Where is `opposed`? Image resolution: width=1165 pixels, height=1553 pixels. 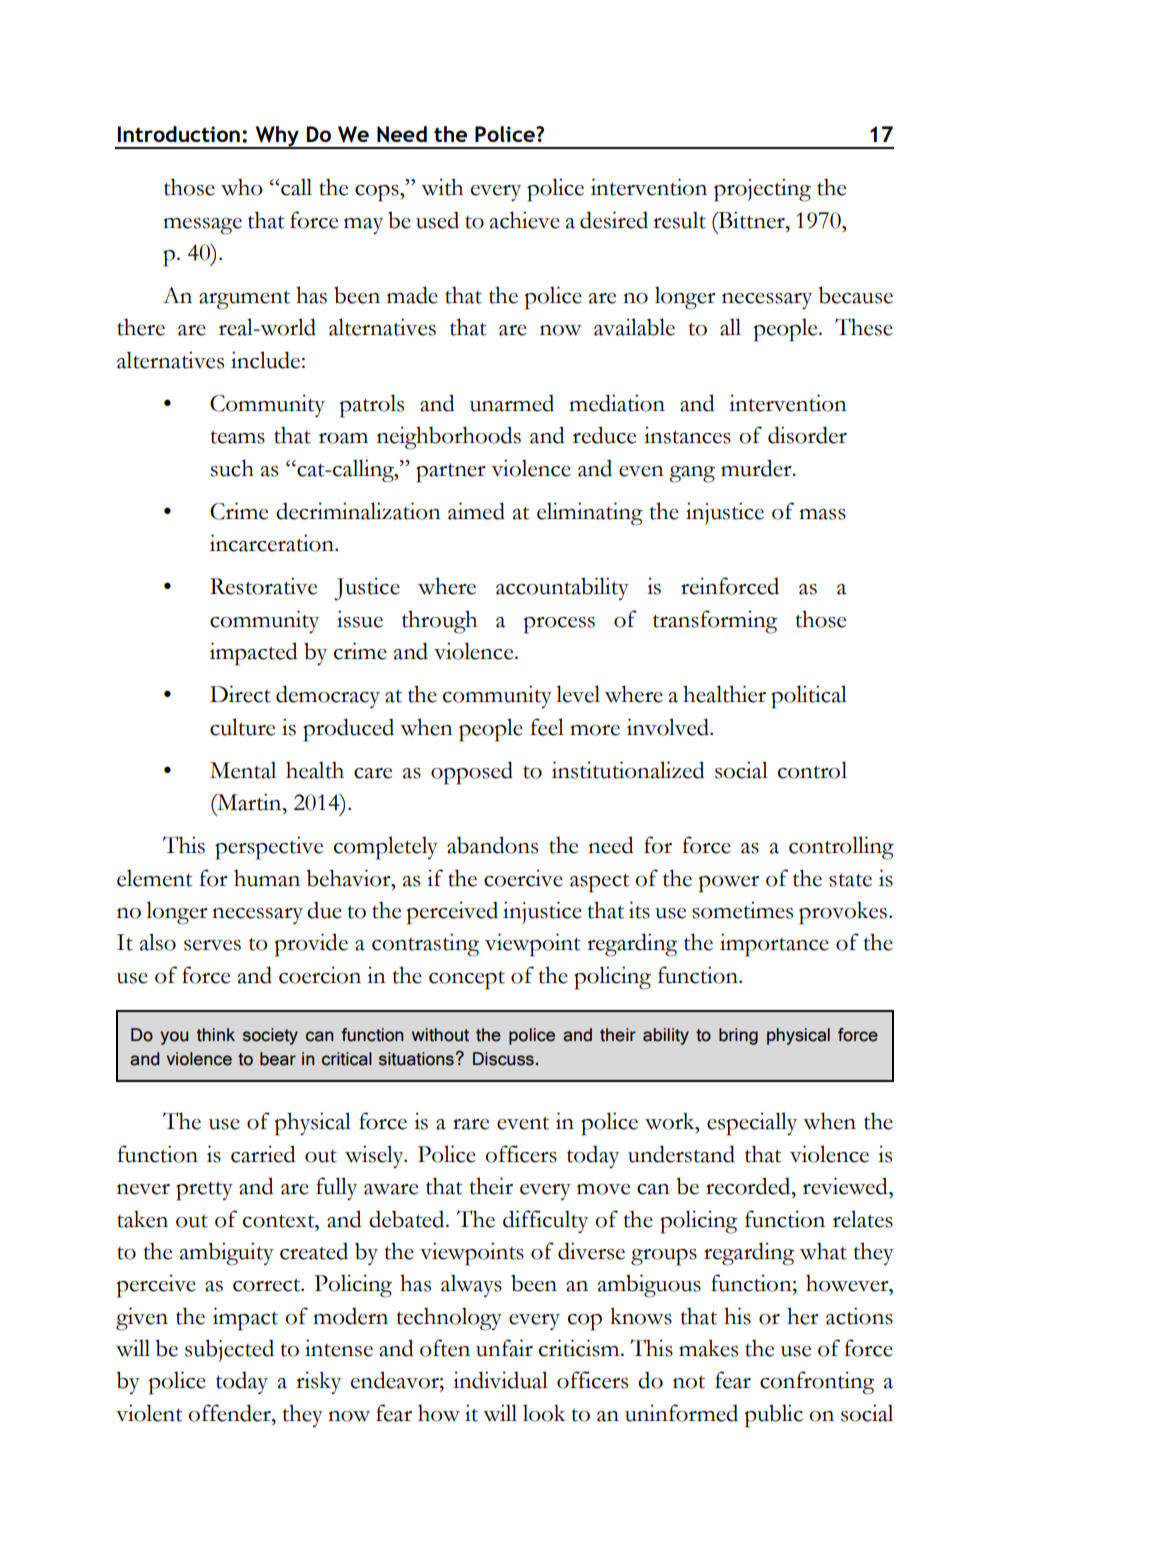
opposed is located at coordinates (472, 773).
